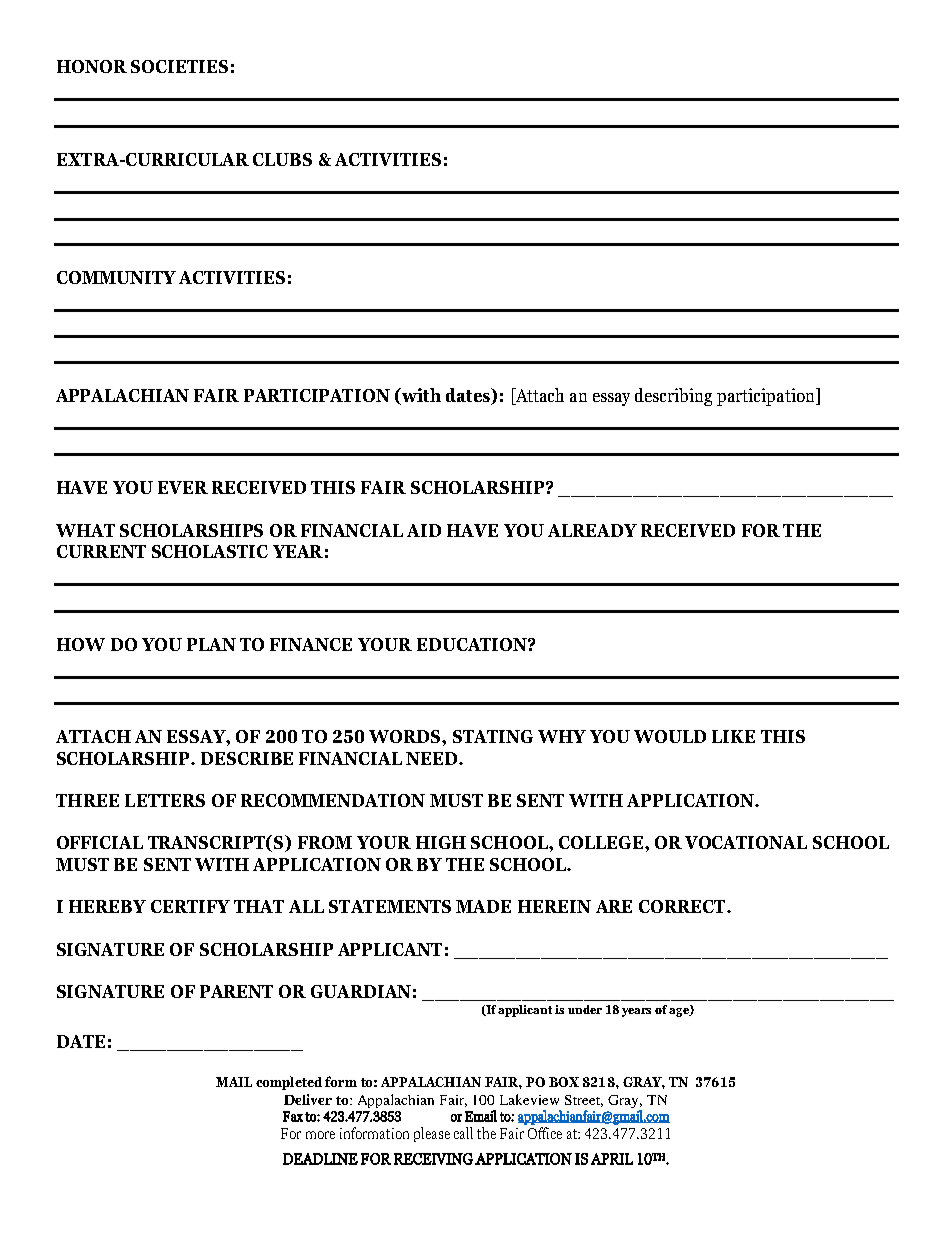 The width and height of the image is (952, 1233). Describe the element at coordinates (673, 397) in the image. I see `describing` at that location.
